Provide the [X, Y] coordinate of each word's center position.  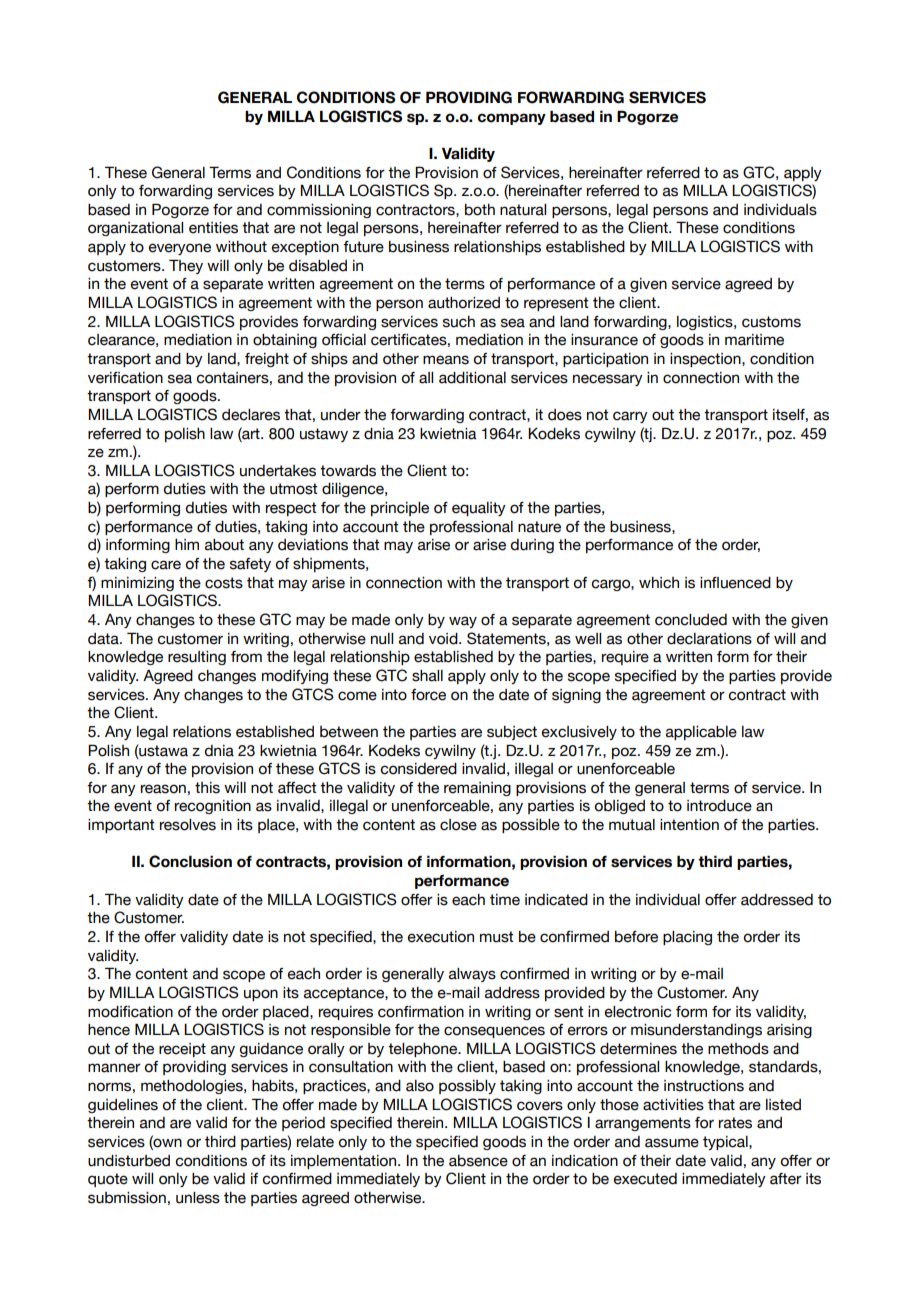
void [444, 639]
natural [523, 210]
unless [198, 1198]
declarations [709, 639]
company [512, 119]
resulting [197, 658]
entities [213, 228]
